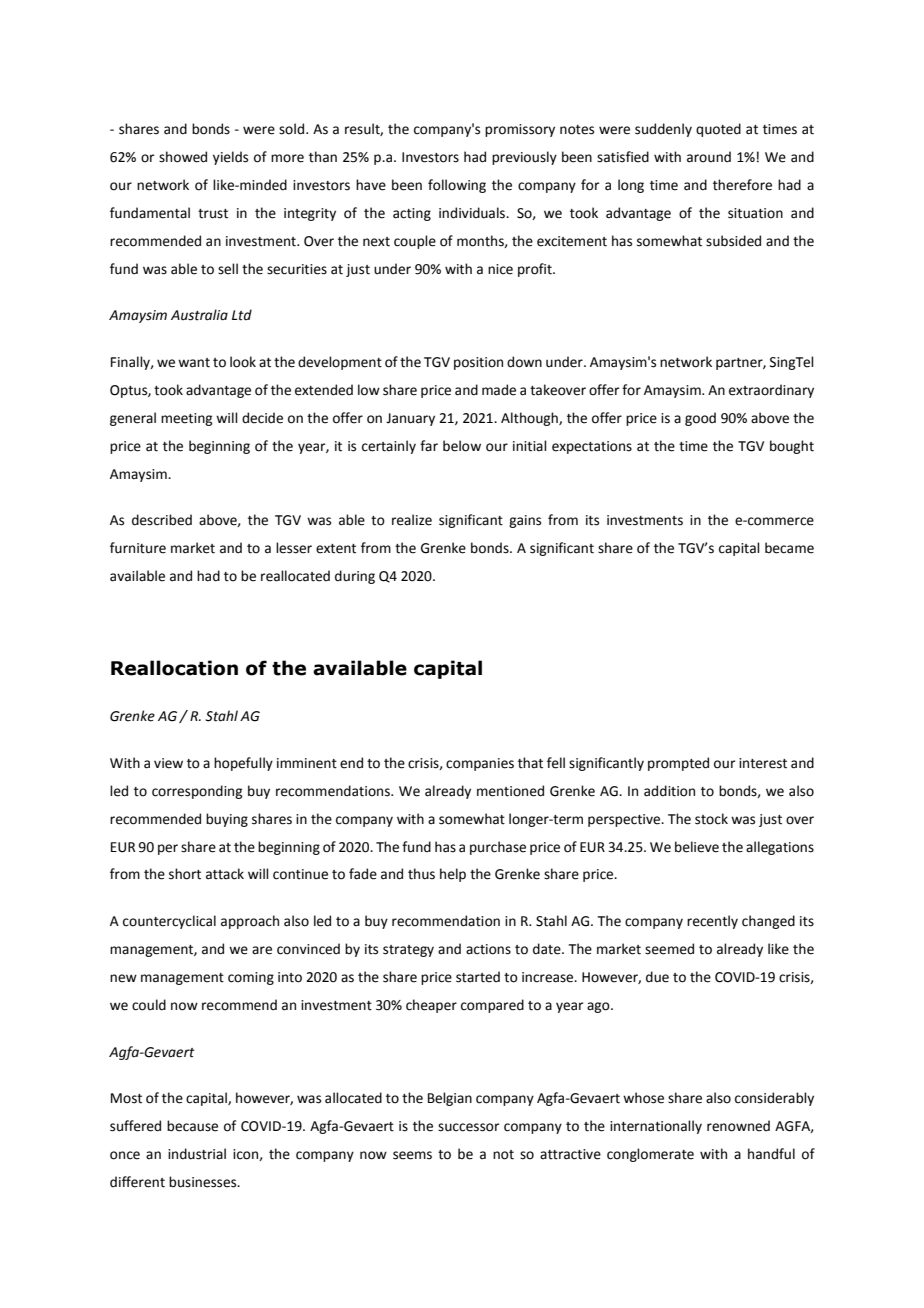  What do you see at coordinates (498, 848) in the document?
I see `purchase` at bounding box center [498, 848].
